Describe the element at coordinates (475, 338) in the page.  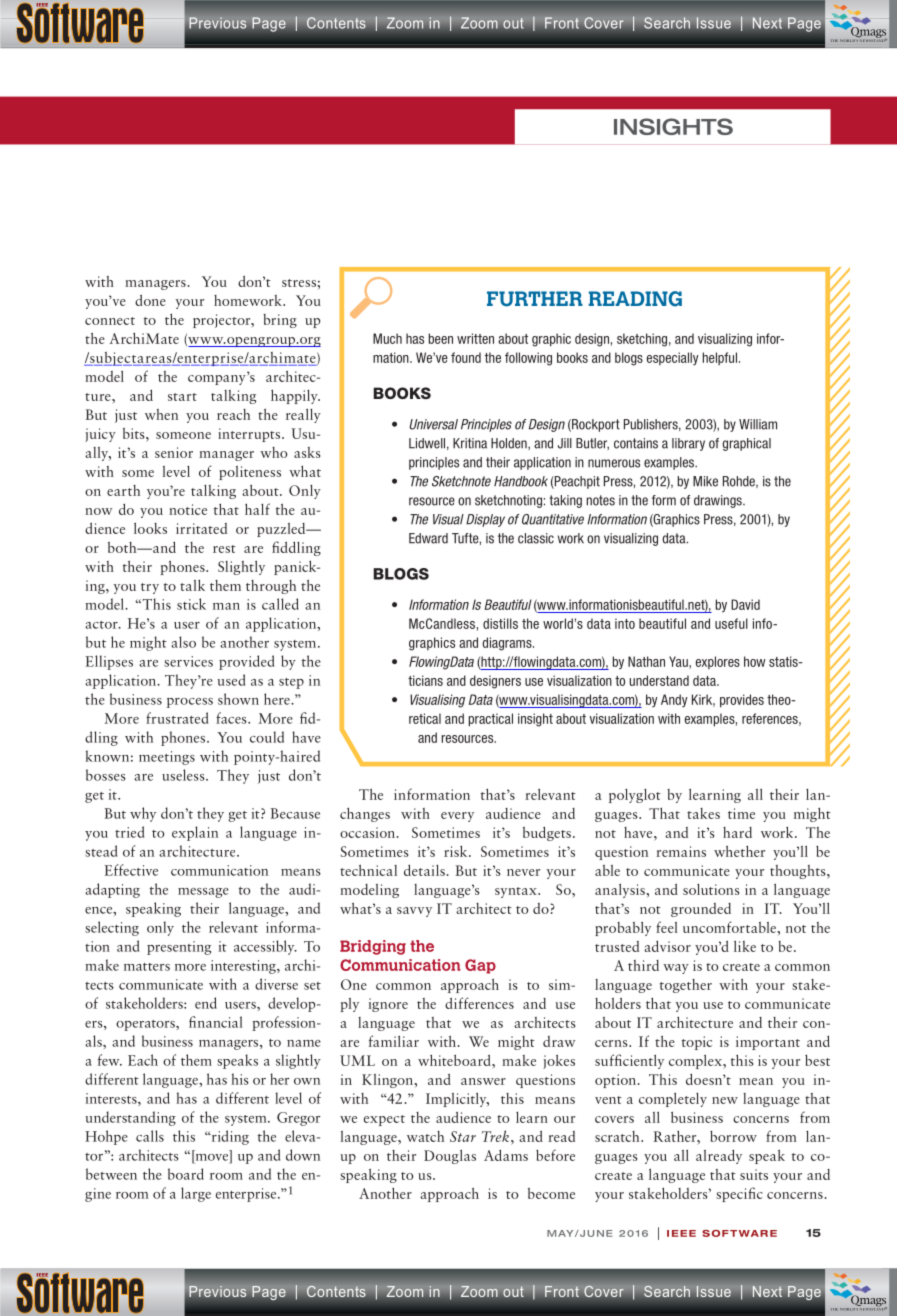
I see `written` at that location.
